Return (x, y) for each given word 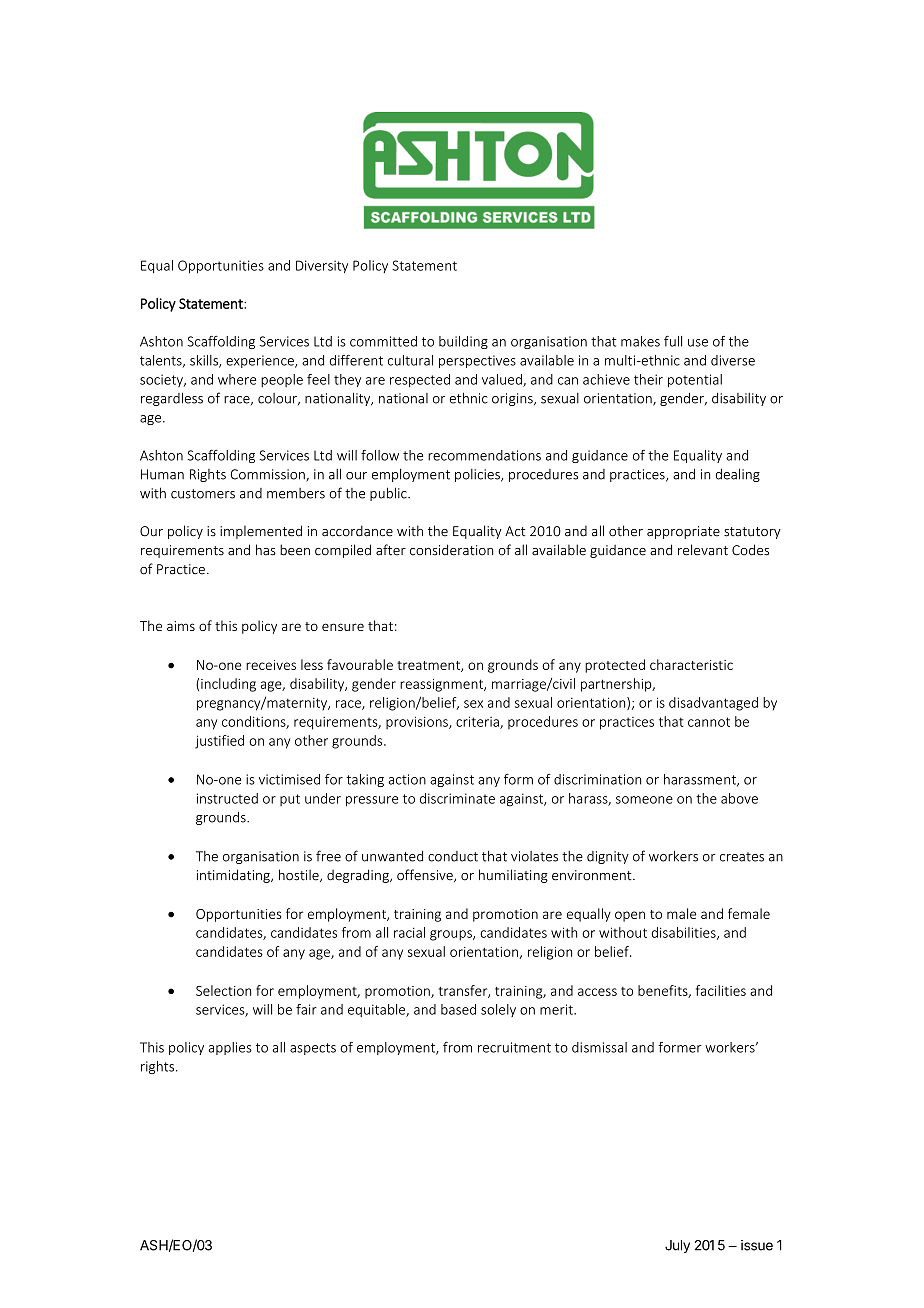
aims (181, 626)
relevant (703, 550)
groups (452, 935)
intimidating (234, 876)
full (673, 341)
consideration (451, 550)
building (463, 342)
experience (261, 361)
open (630, 916)
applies (230, 1048)
